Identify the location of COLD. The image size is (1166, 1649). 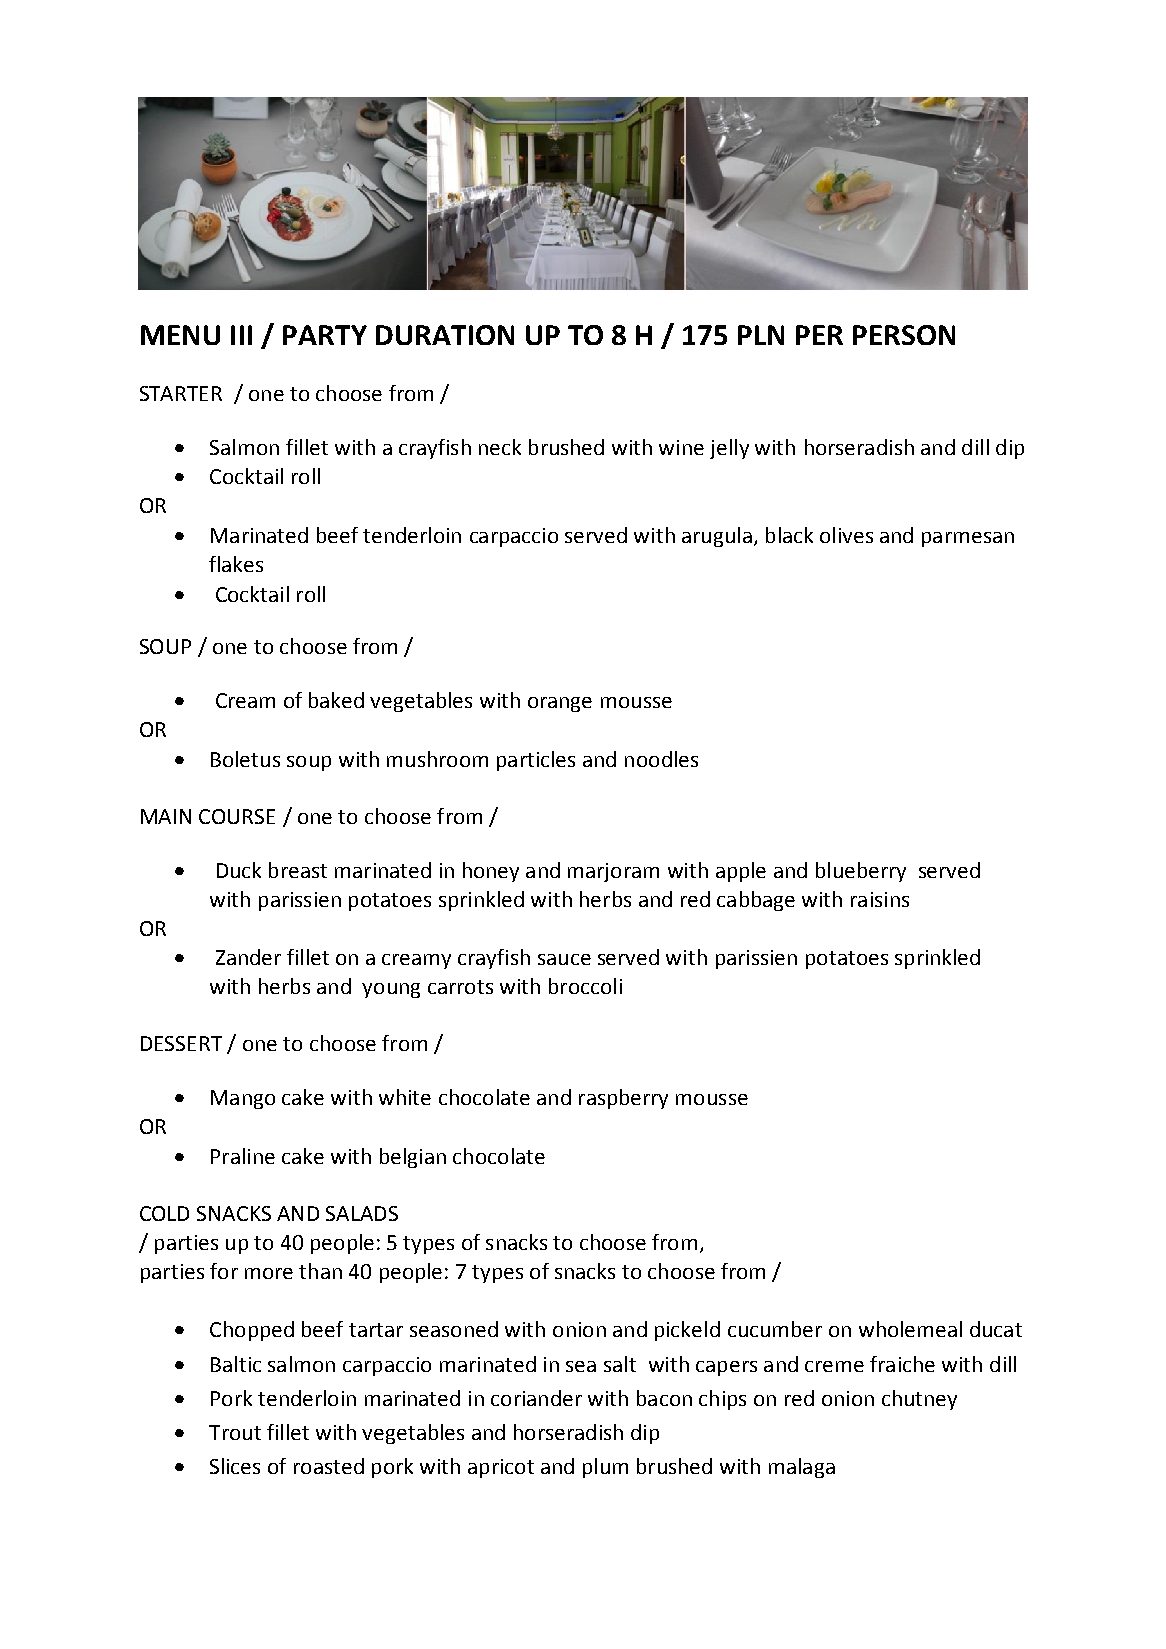
(164, 1213).
